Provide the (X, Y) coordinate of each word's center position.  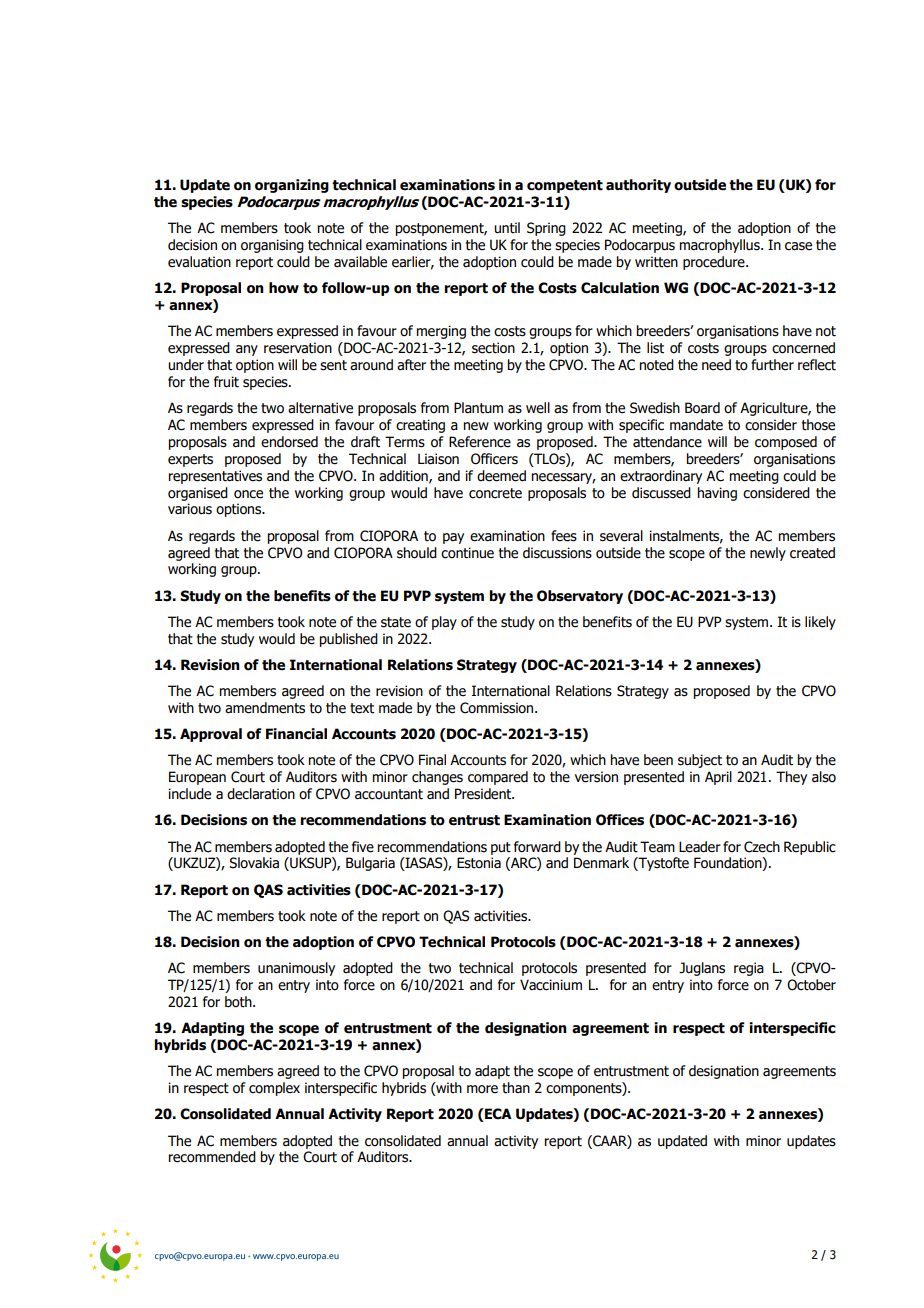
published (348, 640)
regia (749, 969)
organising (272, 246)
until (507, 228)
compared (498, 778)
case (798, 246)
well (538, 408)
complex (274, 1089)
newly (768, 554)
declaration (261, 794)
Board (702, 408)
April (718, 778)
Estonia (479, 863)
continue (467, 553)
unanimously (296, 969)
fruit (226, 382)
